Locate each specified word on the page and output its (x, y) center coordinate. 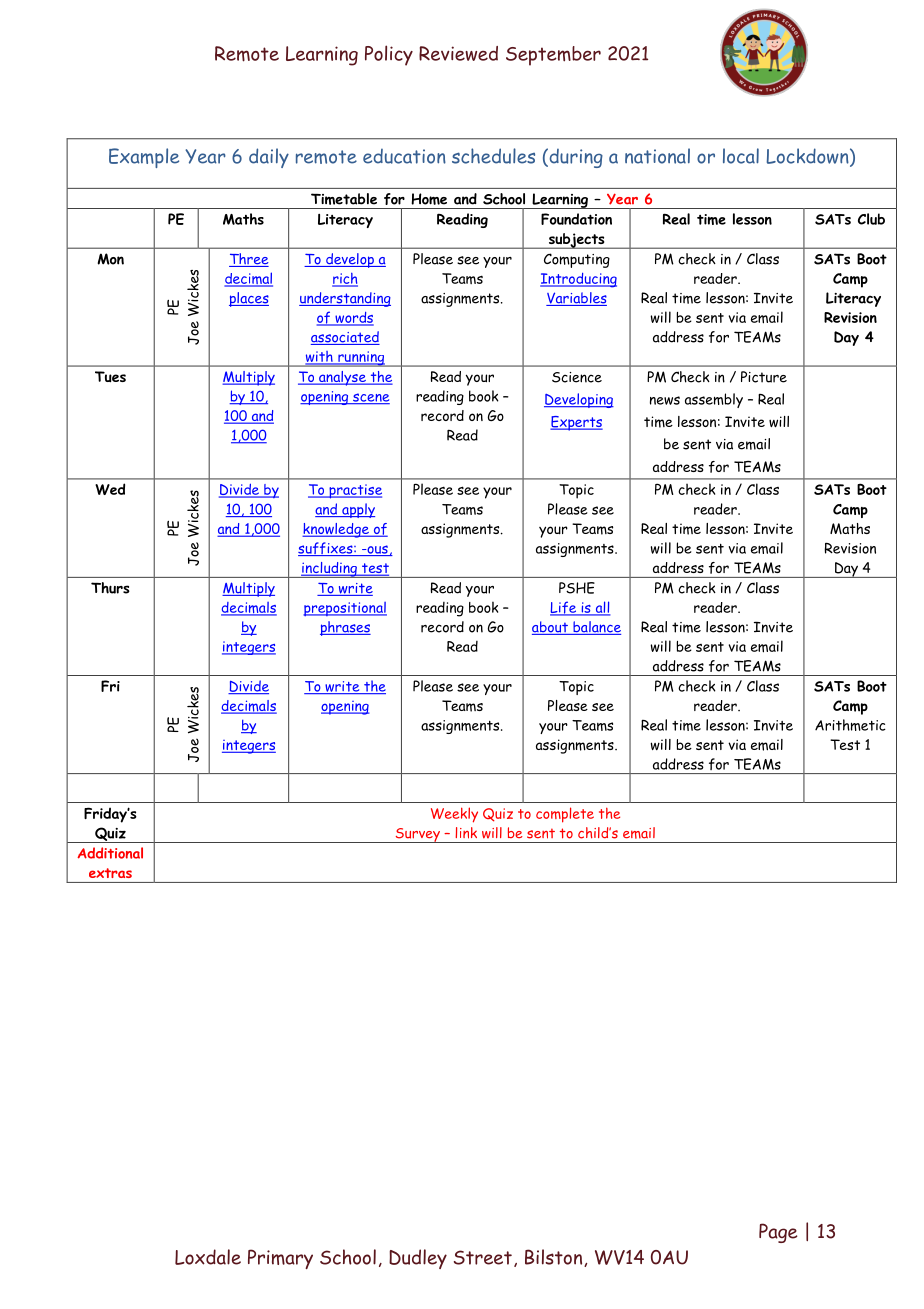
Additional (110, 853)
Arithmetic (850, 725)
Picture (764, 377)
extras (110, 873)
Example (144, 158)
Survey (417, 835)
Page (778, 1233)
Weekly (454, 815)
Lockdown (809, 157)
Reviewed (458, 53)
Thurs (110, 588)
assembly (714, 400)
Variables (576, 299)
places (249, 299)
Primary (280, 1259)
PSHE (577, 588)
